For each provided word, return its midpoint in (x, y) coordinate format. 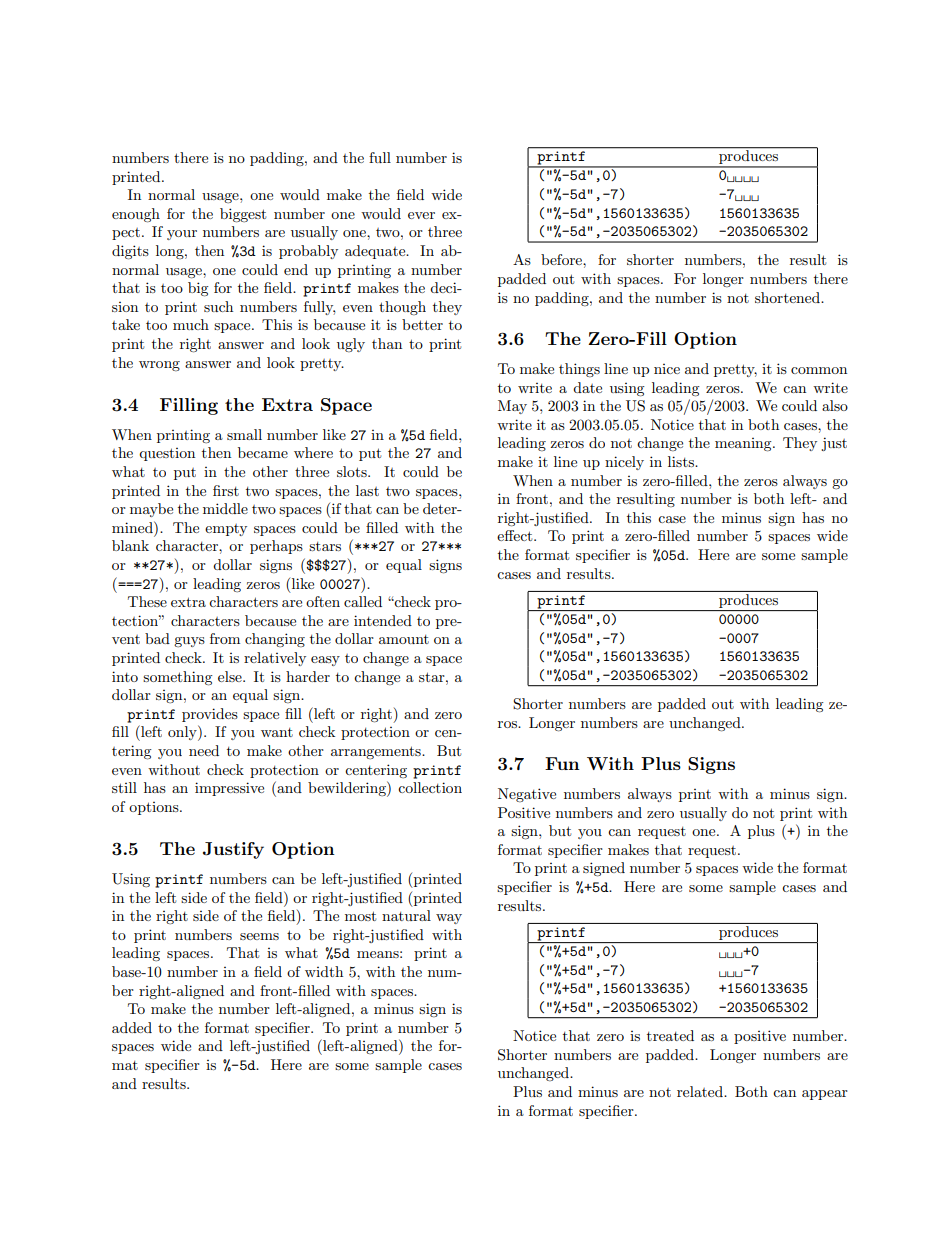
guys (189, 642)
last (367, 490)
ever (421, 215)
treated (670, 1035)
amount (404, 639)
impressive (229, 789)
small (244, 434)
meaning (744, 445)
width (324, 971)
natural (406, 915)
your (182, 235)
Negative (527, 795)
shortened (788, 297)
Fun (562, 763)
